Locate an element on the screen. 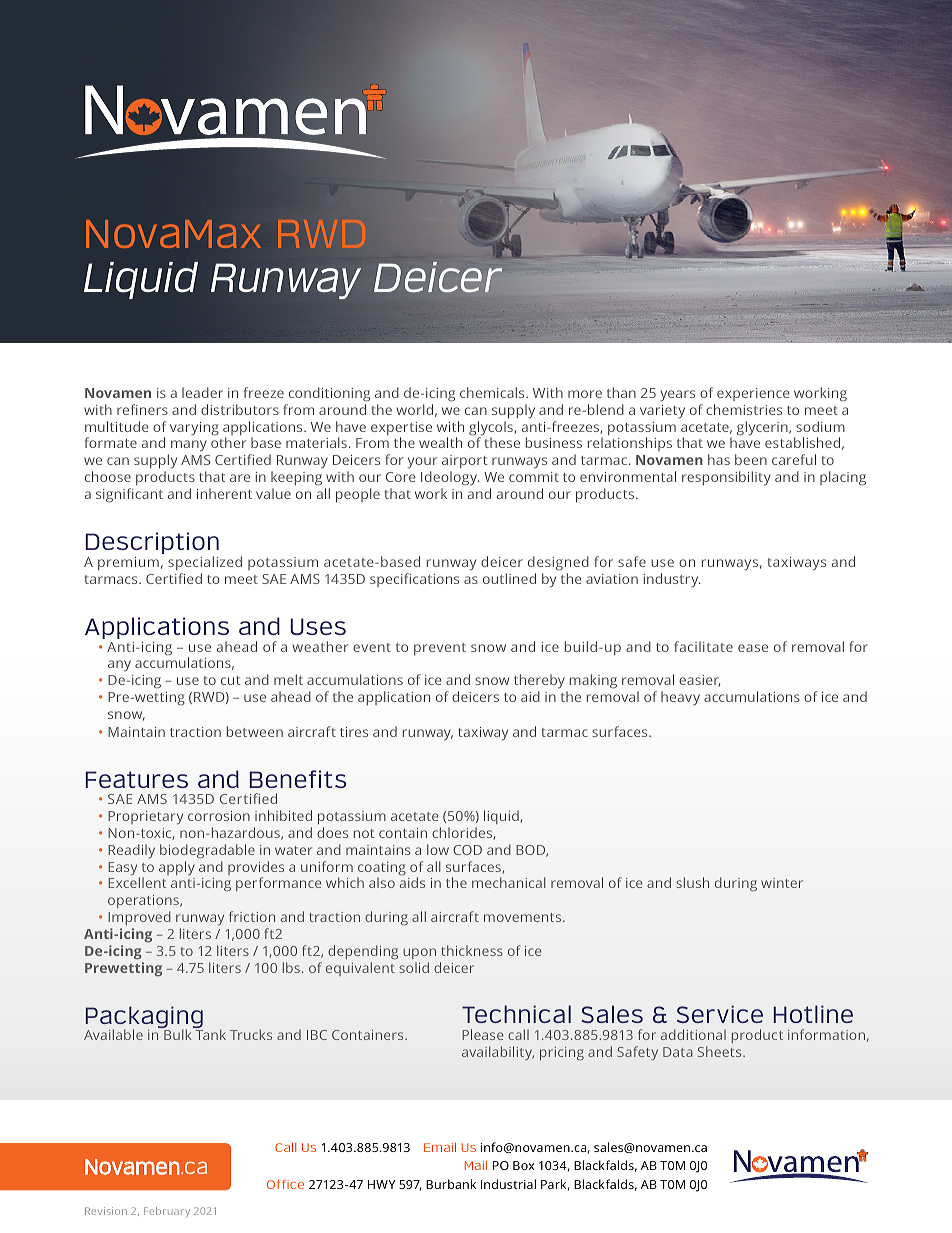  cut is located at coordinates (231, 680).
